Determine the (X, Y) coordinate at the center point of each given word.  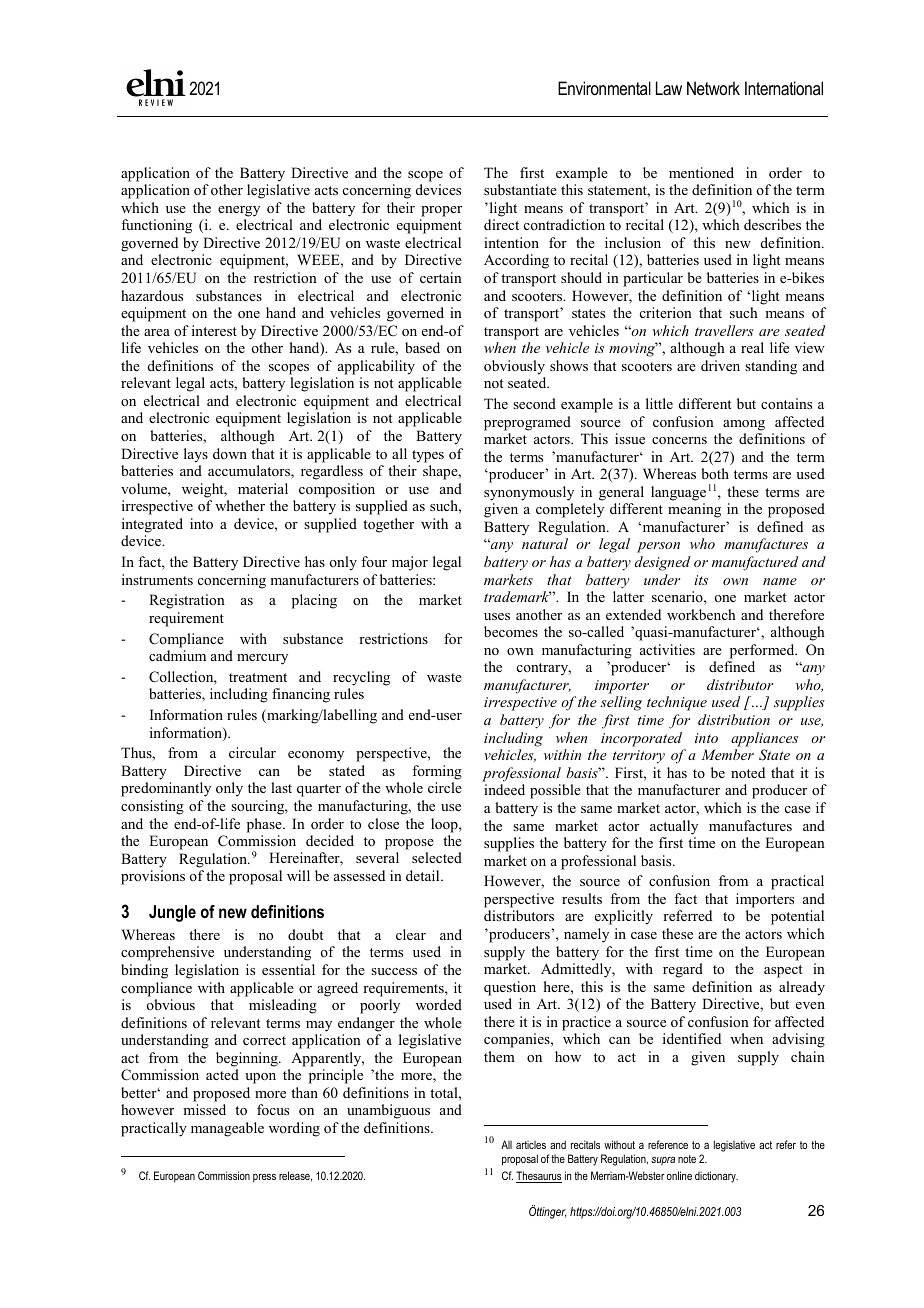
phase (265, 825)
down (230, 453)
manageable (227, 1129)
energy (239, 211)
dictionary (716, 1177)
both (715, 473)
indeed (504, 789)
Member (727, 754)
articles (531, 1145)
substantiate (520, 189)
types (428, 456)
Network (713, 88)
